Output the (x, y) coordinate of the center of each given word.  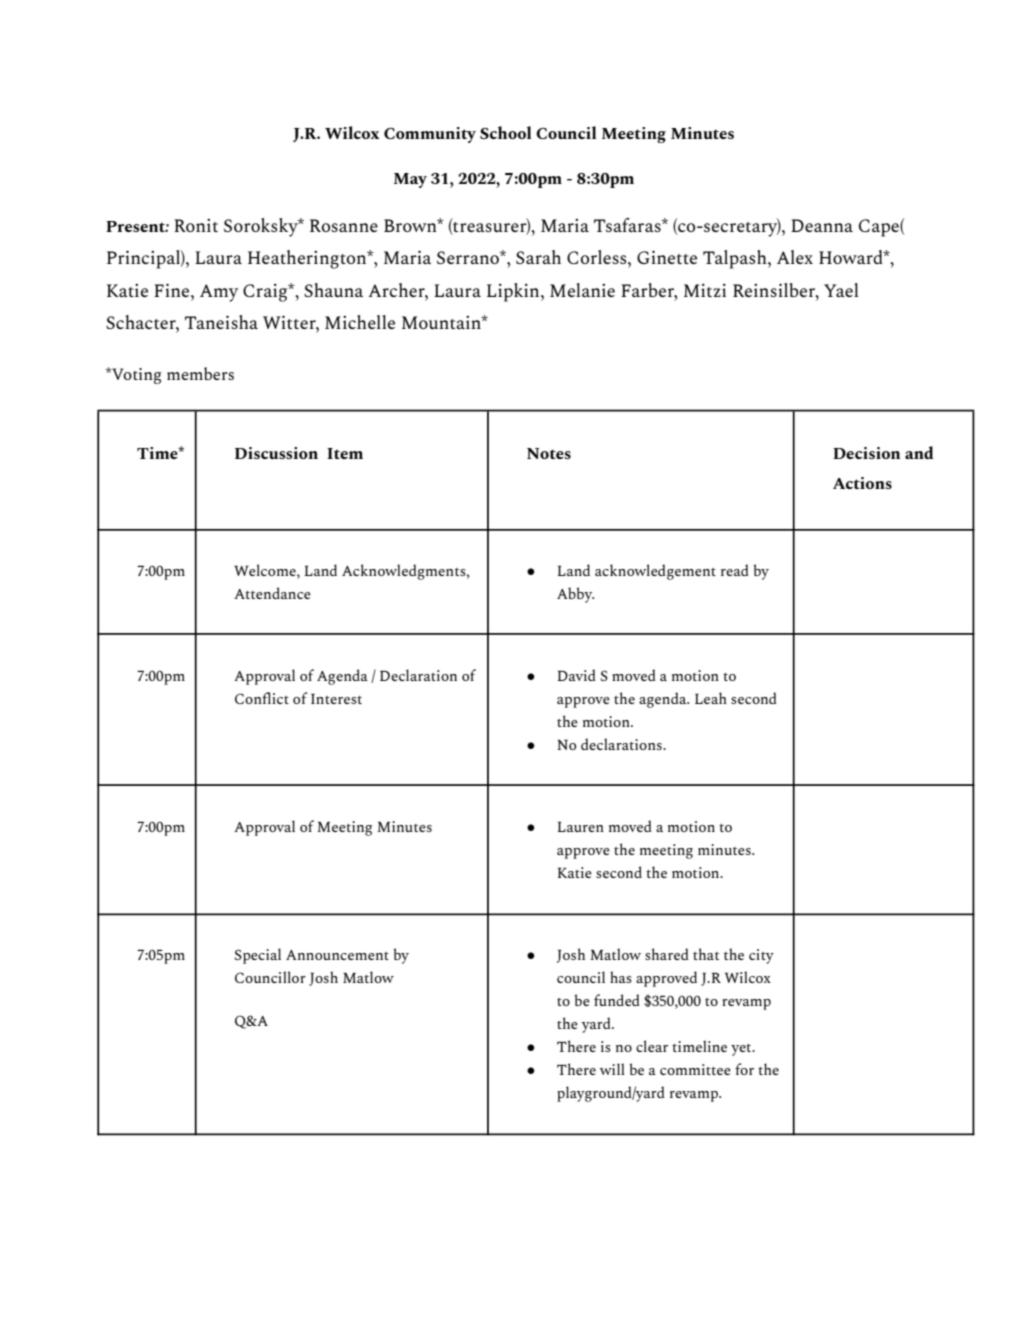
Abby (575, 595)
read (735, 570)
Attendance (272, 593)
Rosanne (344, 225)
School (505, 132)
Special (258, 956)
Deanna (822, 225)
